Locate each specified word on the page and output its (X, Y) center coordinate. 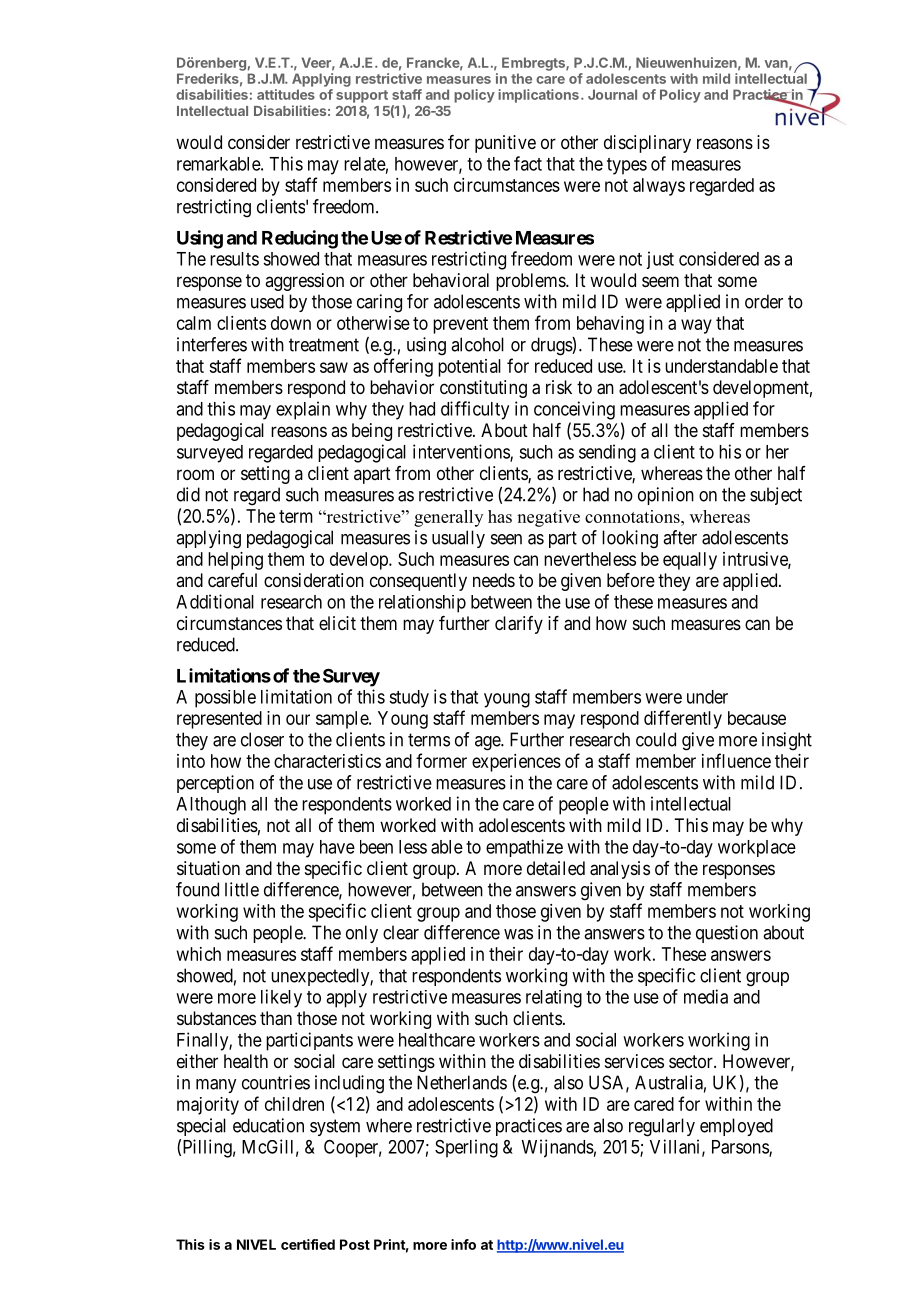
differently (683, 719)
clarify (519, 625)
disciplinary (647, 144)
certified (308, 1244)
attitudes (286, 94)
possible (225, 699)
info (463, 1244)
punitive (505, 144)
